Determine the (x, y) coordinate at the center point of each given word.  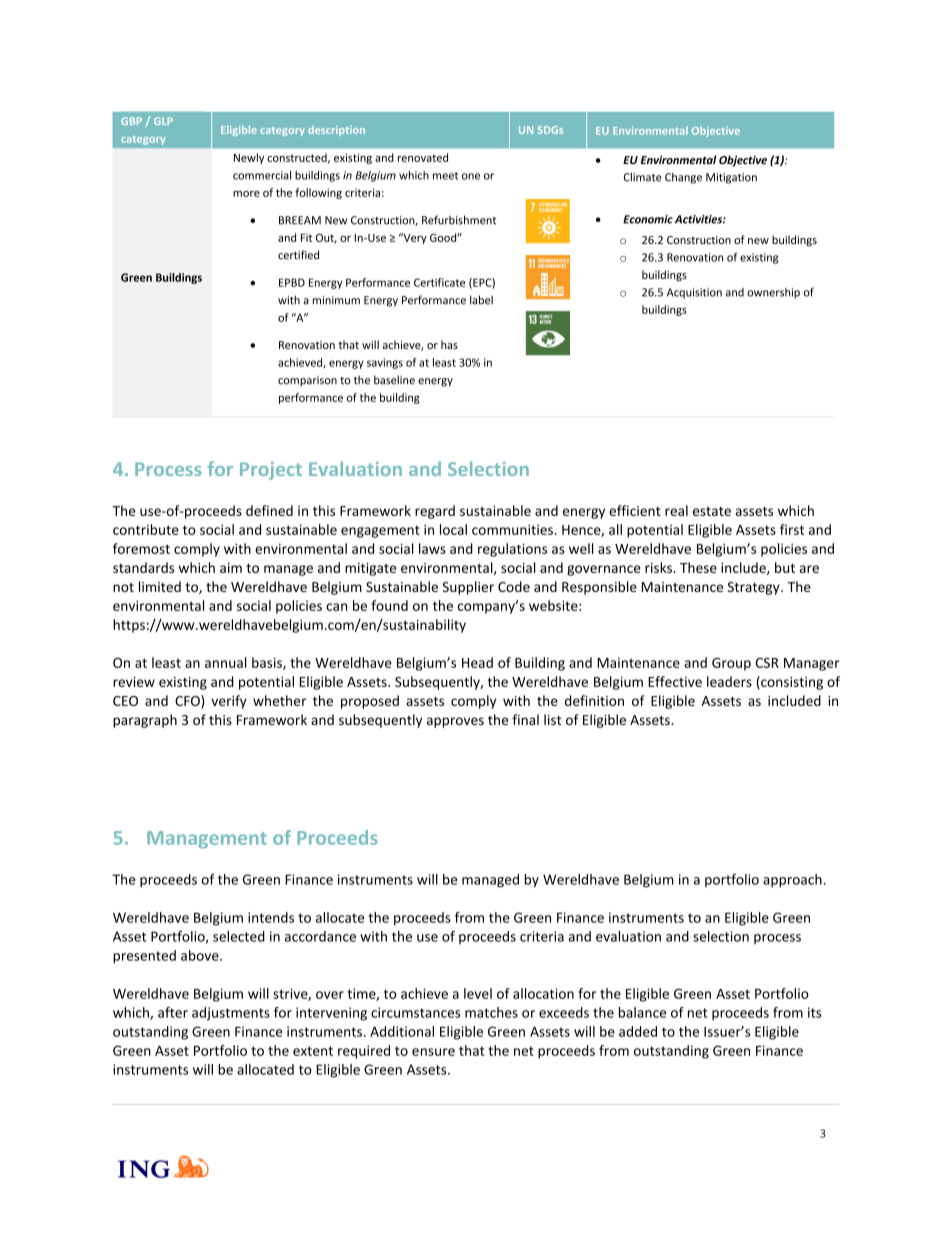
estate (712, 511)
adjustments (231, 1014)
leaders (729, 681)
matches (491, 1012)
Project (271, 471)
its (815, 1012)
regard (435, 512)
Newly (249, 158)
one (471, 176)
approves (455, 722)
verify (229, 702)
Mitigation (731, 178)
